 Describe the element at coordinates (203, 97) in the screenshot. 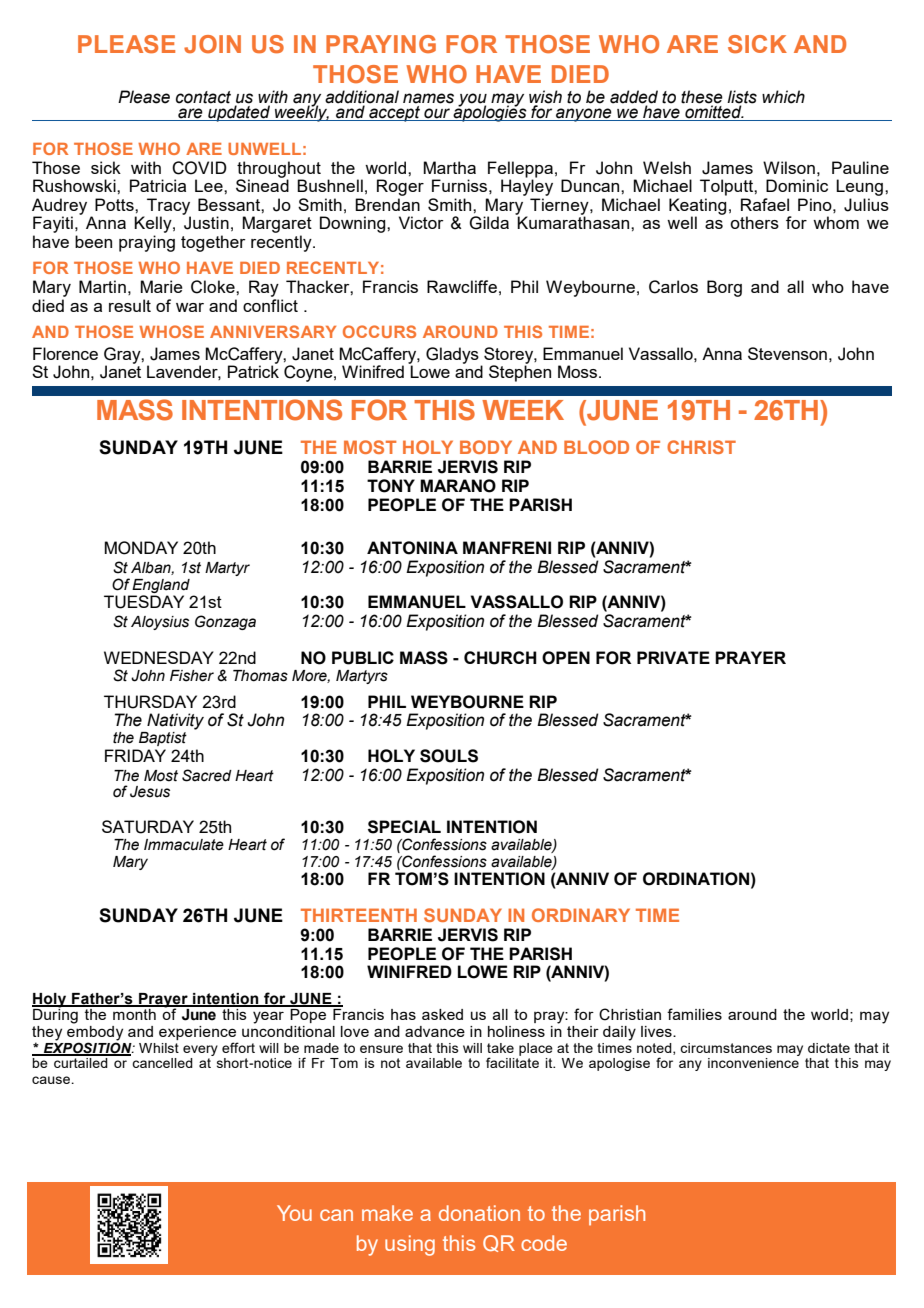

I see `contact` at that location.
